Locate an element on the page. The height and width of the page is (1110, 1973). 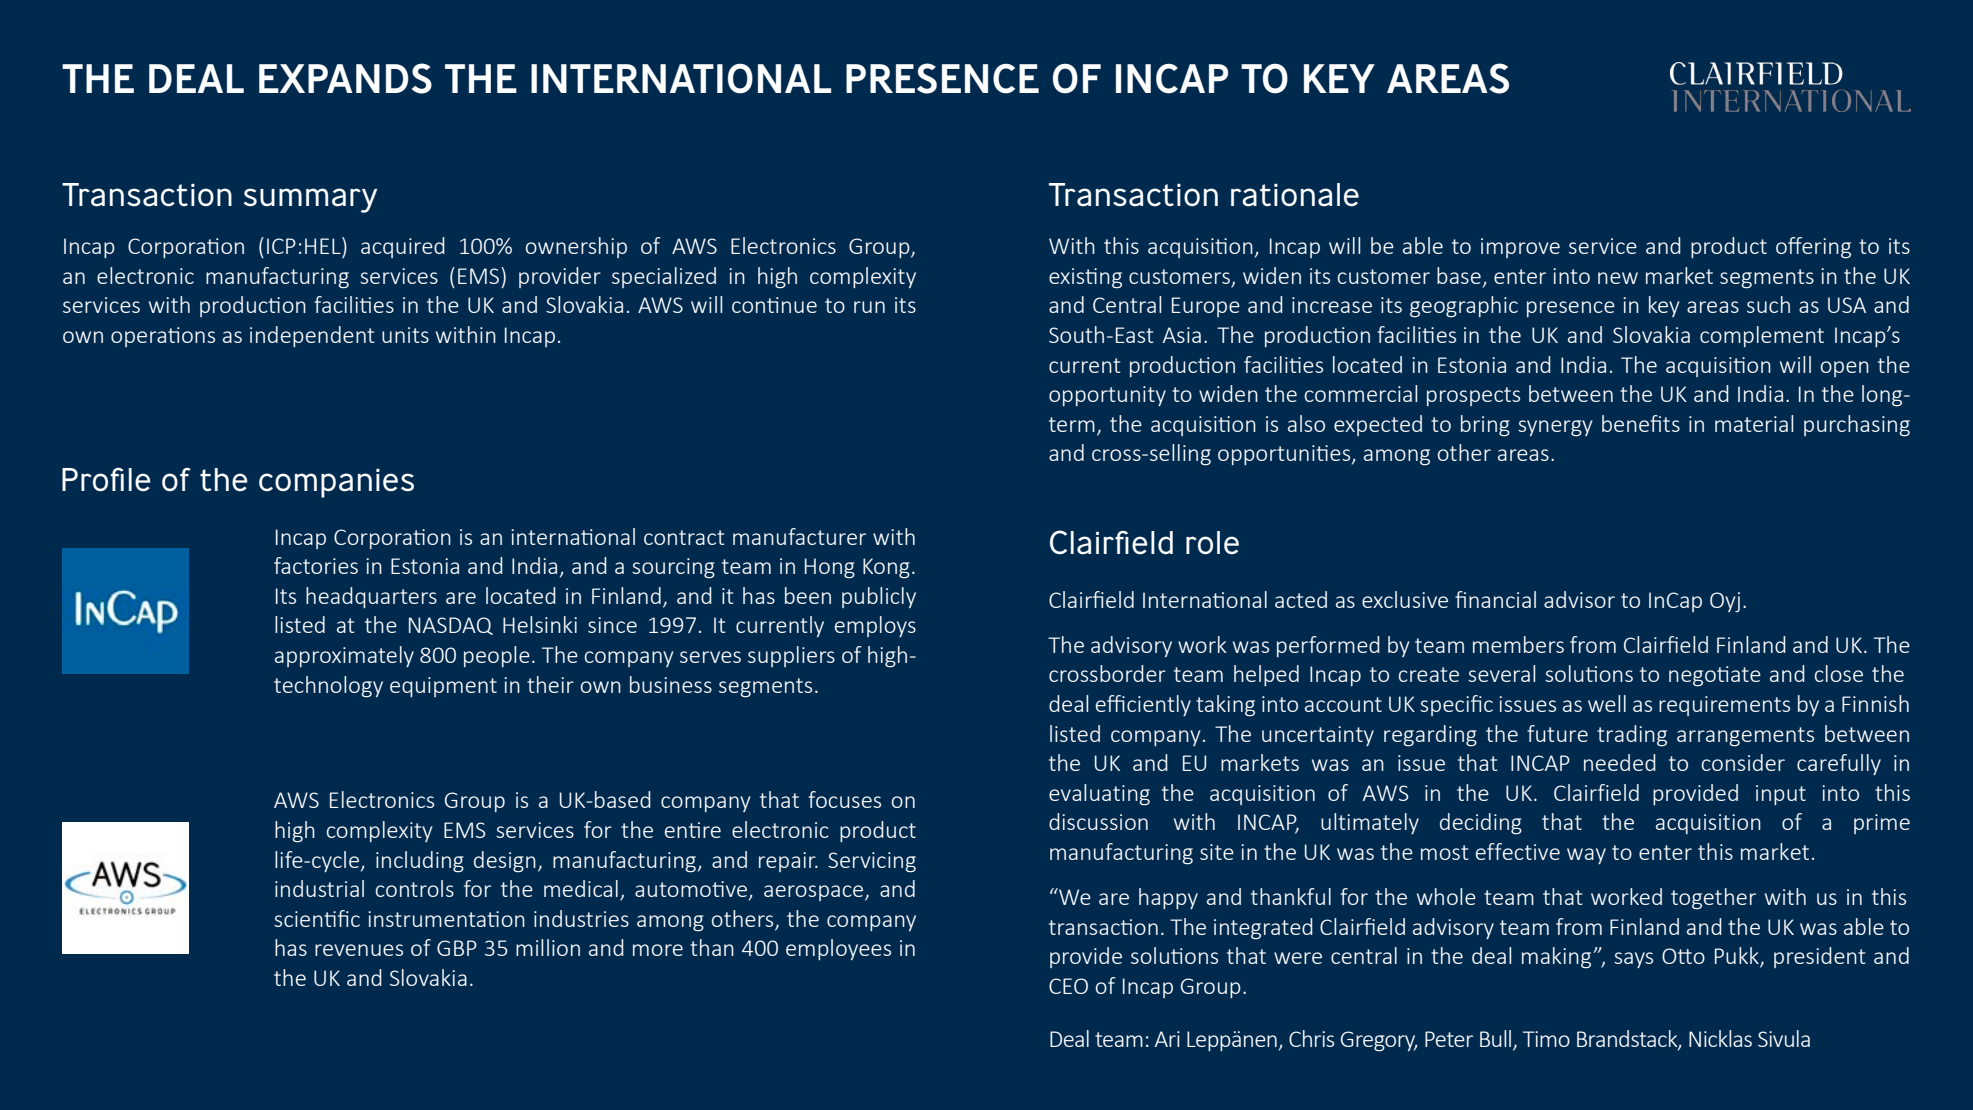
factories is located at coordinates (316, 565).
